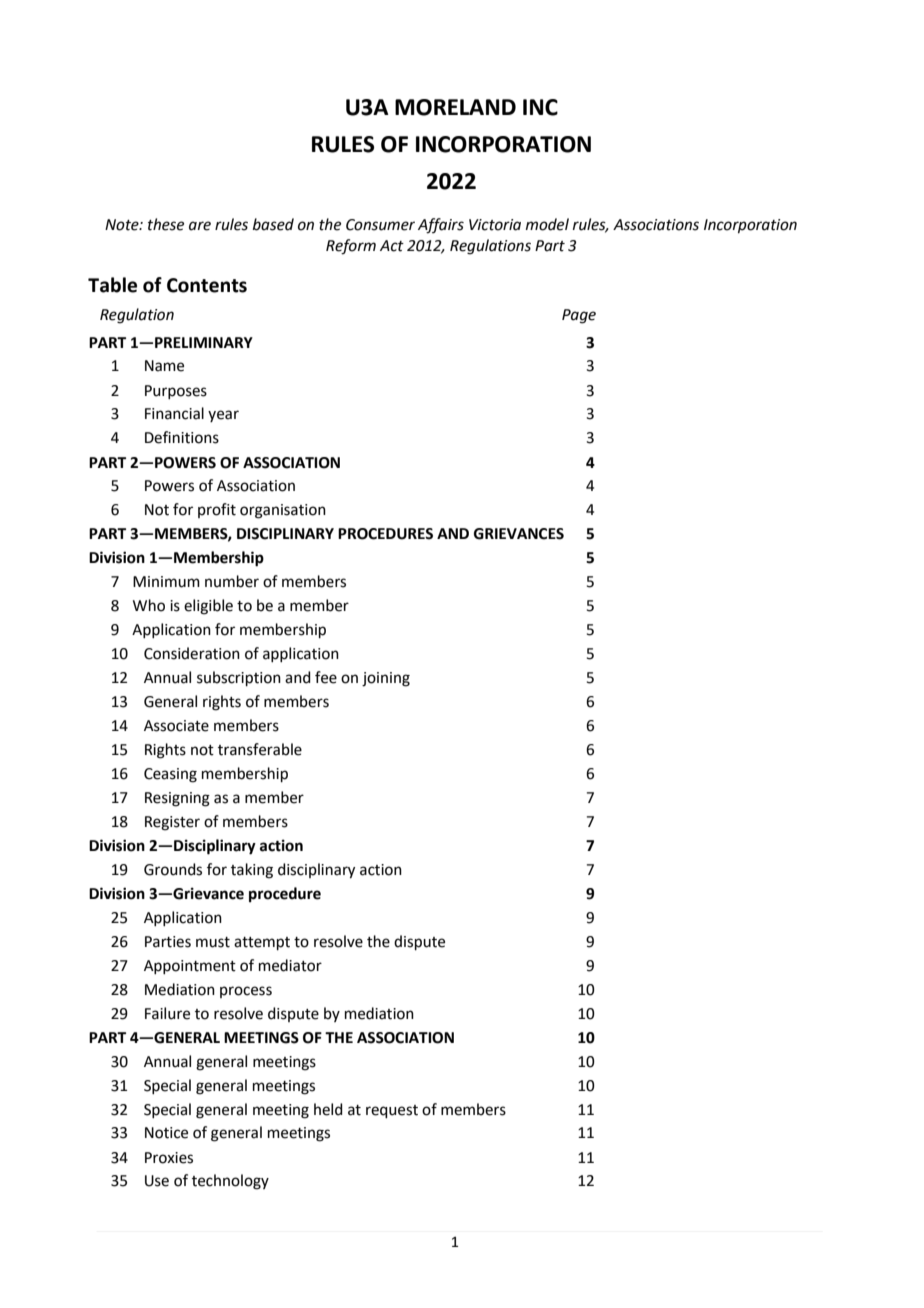 Image resolution: width=924 pixels, height=1308 pixels. What do you see at coordinates (283, 511) in the image?
I see `organisation` at bounding box center [283, 511].
